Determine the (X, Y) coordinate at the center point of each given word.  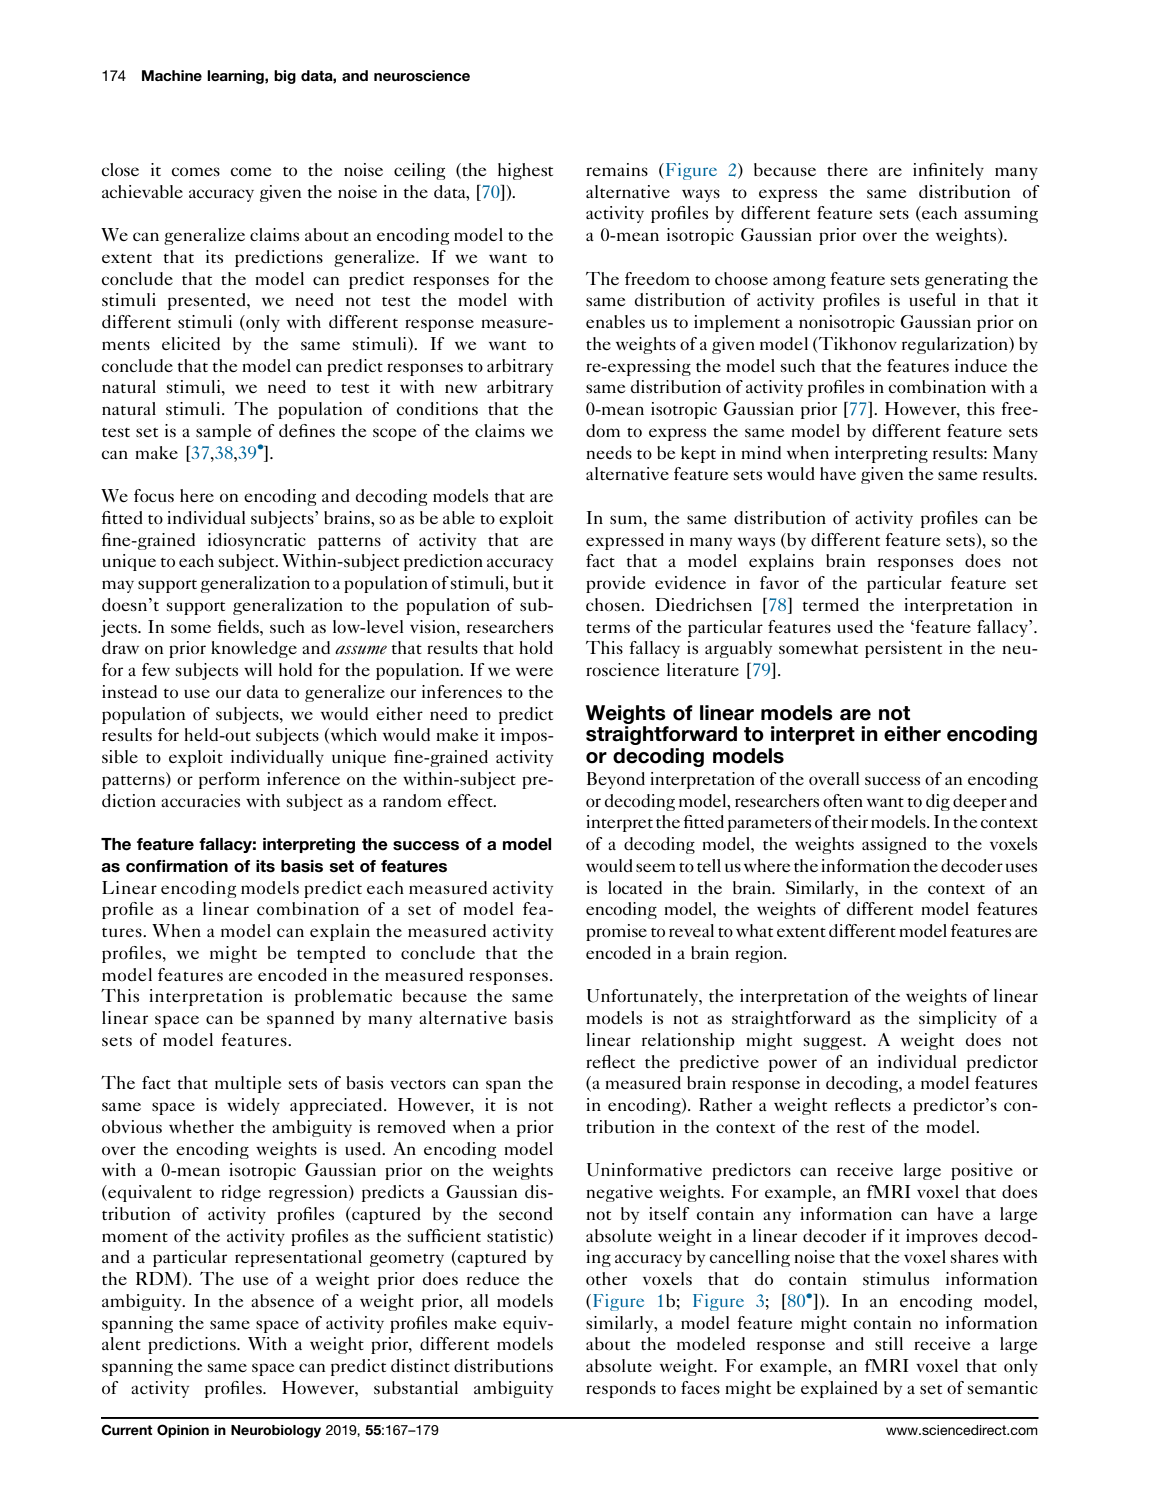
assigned (894, 845)
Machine (172, 75)
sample (223, 432)
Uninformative (644, 1170)
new (461, 388)
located (635, 887)
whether (201, 1126)
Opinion (183, 1431)
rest (851, 1128)
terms (608, 628)
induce (981, 365)
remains (617, 169)
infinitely (948, 171)
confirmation (177, 866)
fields (239, 626)
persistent (903, 649)
